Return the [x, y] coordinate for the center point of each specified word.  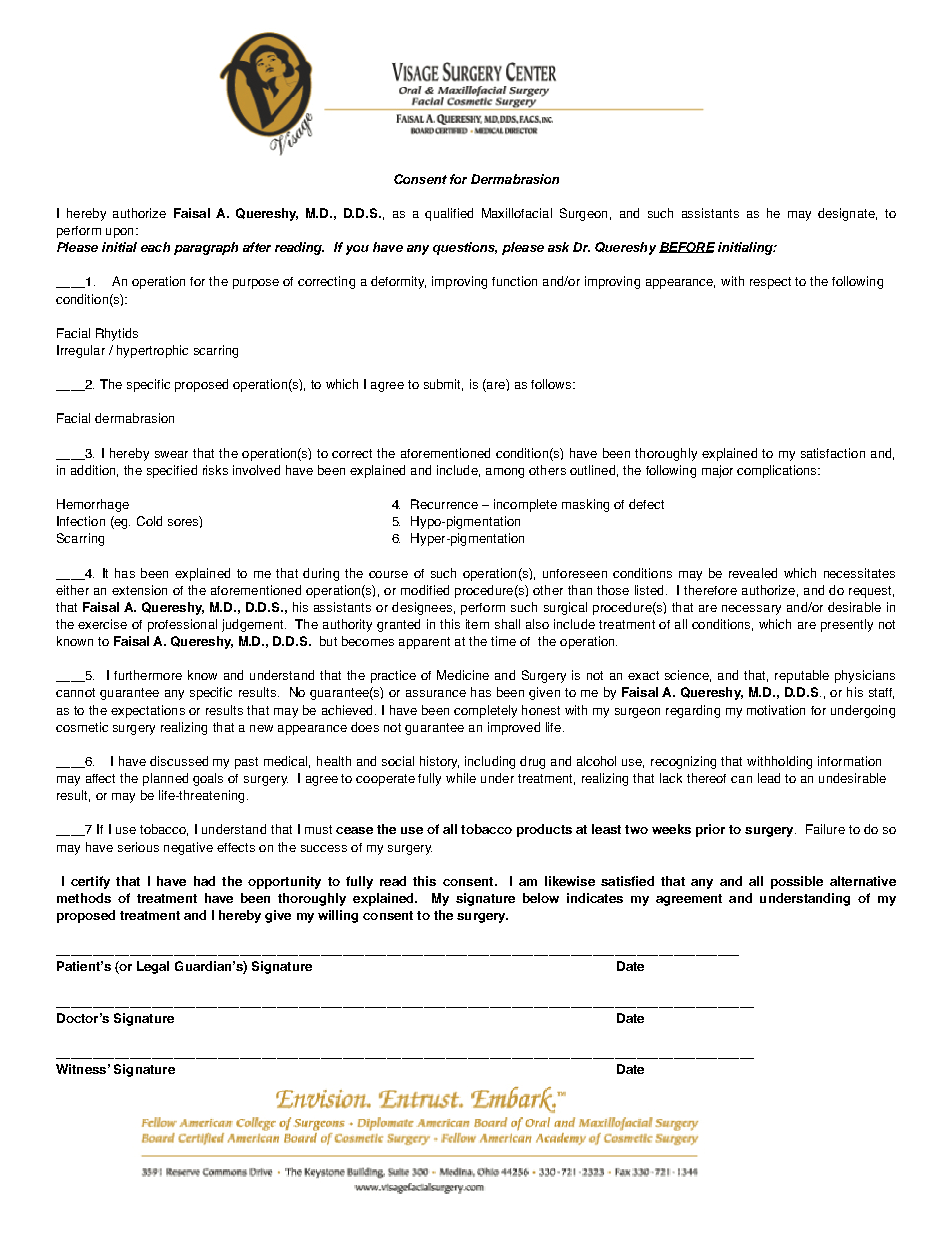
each [155, 247]
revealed [753, 573]
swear [171, 454]
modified [425, 590]
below [541, 898]
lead [769, 778]
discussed [179, 761]
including [490, 762]
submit [443, 385]
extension [139, 590]
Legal [153, 967]
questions [465, 248]
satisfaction [833, 453]
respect [770, 283]
